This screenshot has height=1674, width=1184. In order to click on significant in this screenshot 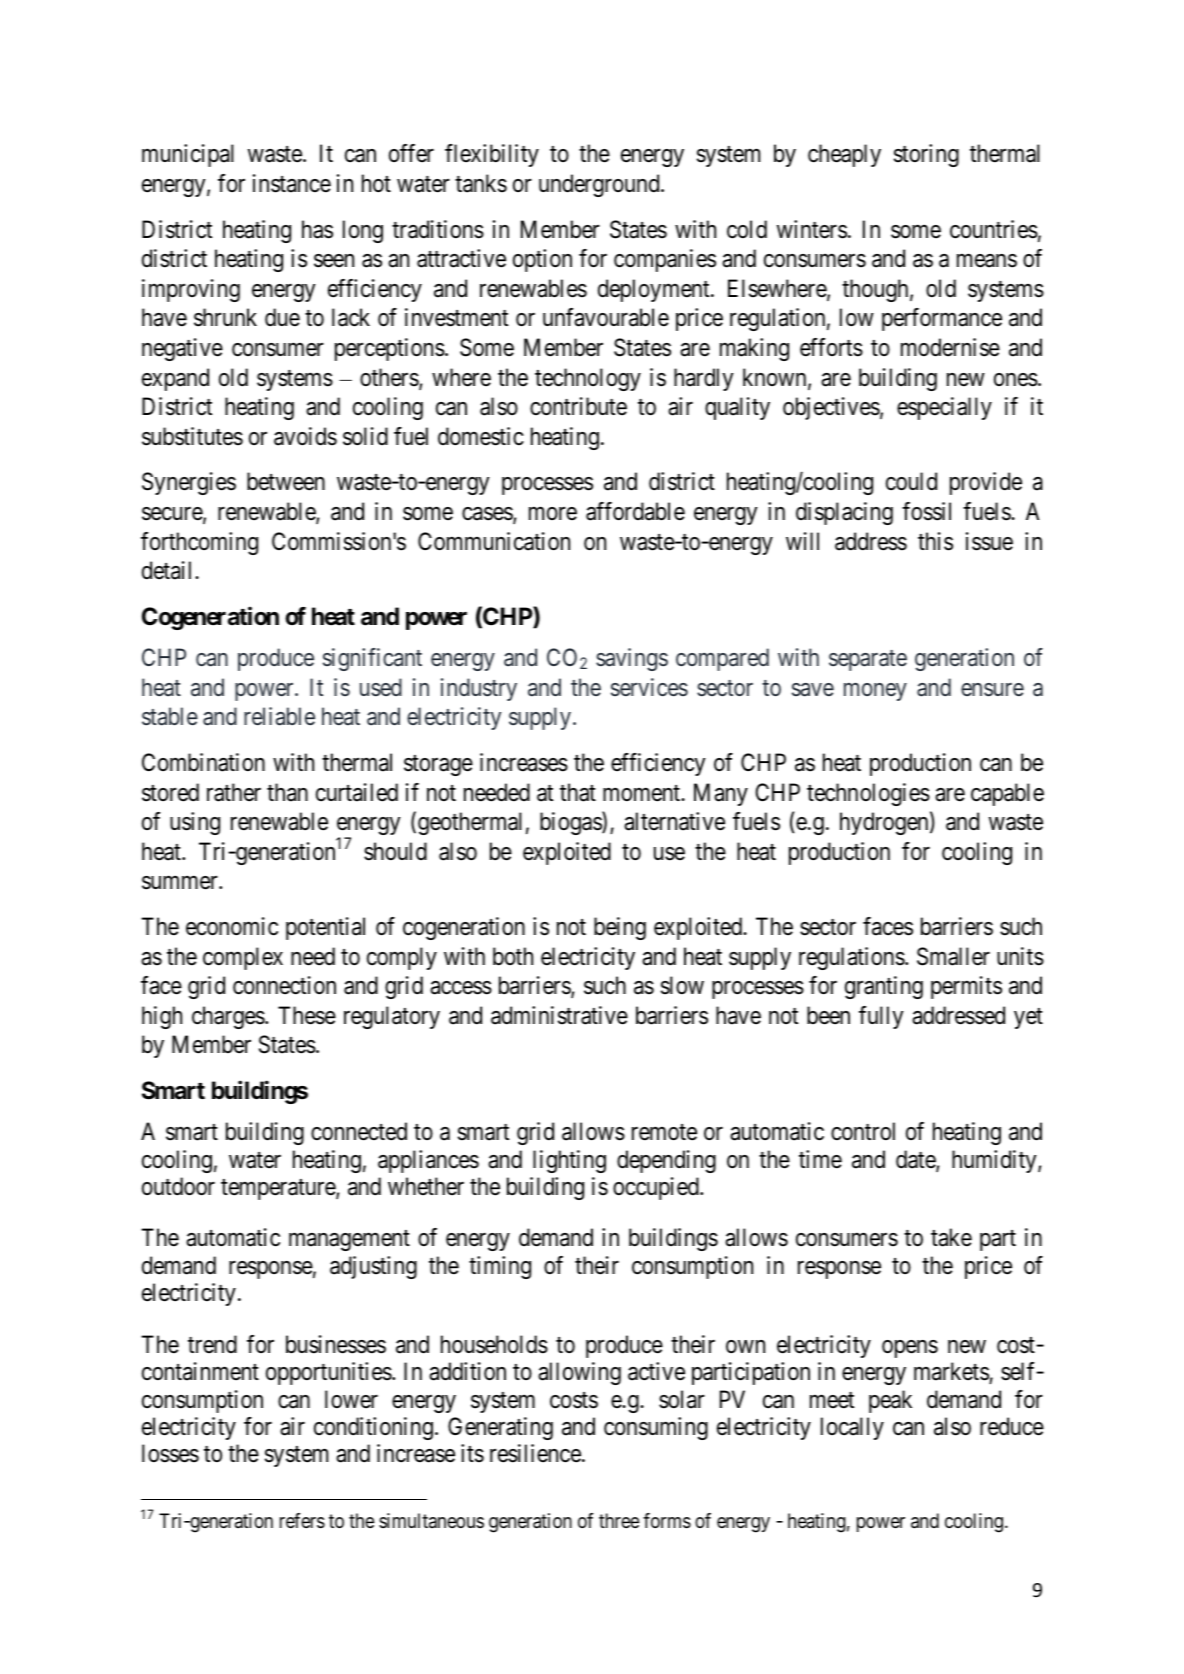, I will do `click(372, 659)`.
